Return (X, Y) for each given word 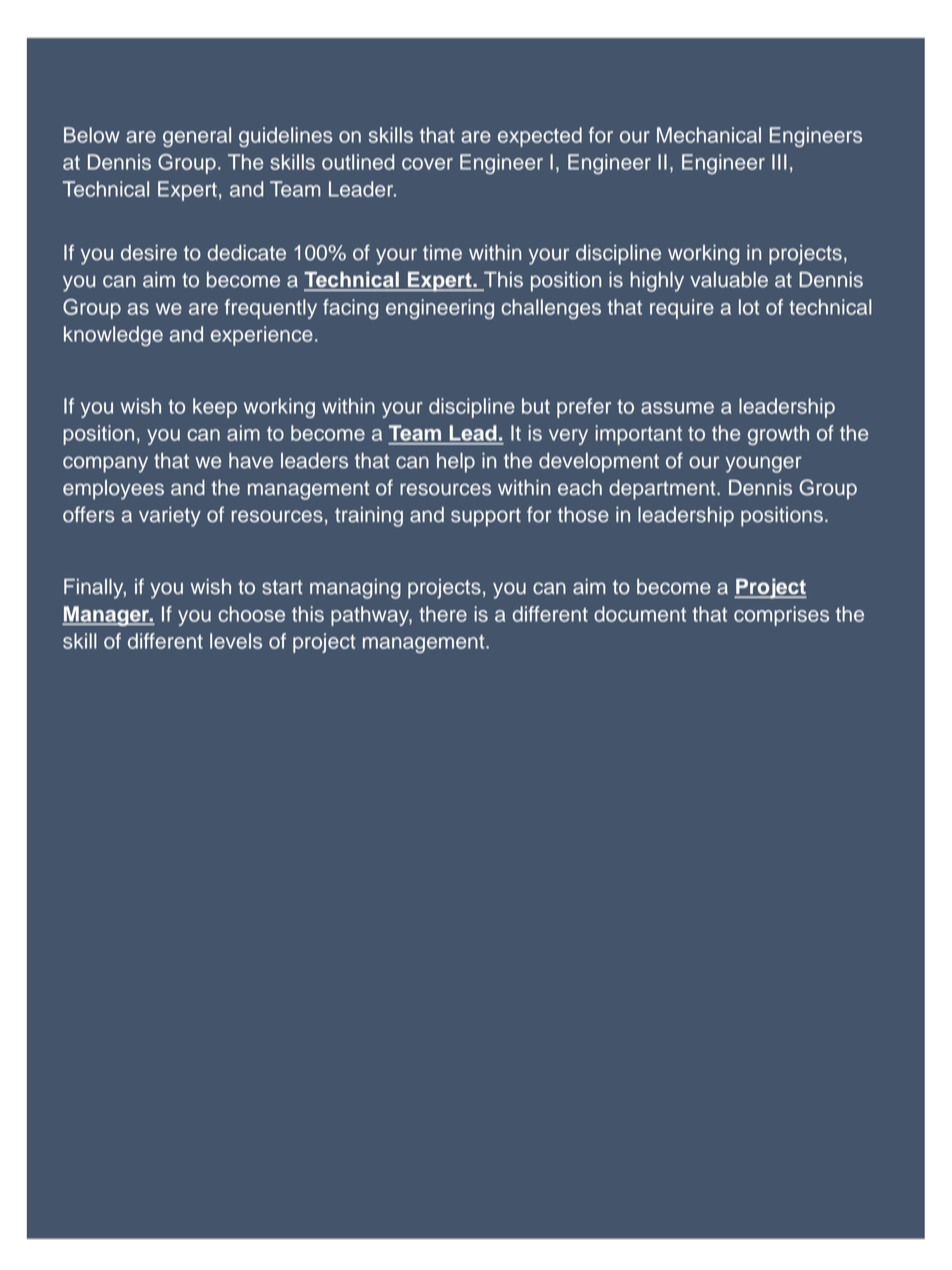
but (536, 406)
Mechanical (709, 135)
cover (427, 164)
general (197, 137)
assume (677, 408)
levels (236, 641)
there (443, 614)
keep (215, 408)
